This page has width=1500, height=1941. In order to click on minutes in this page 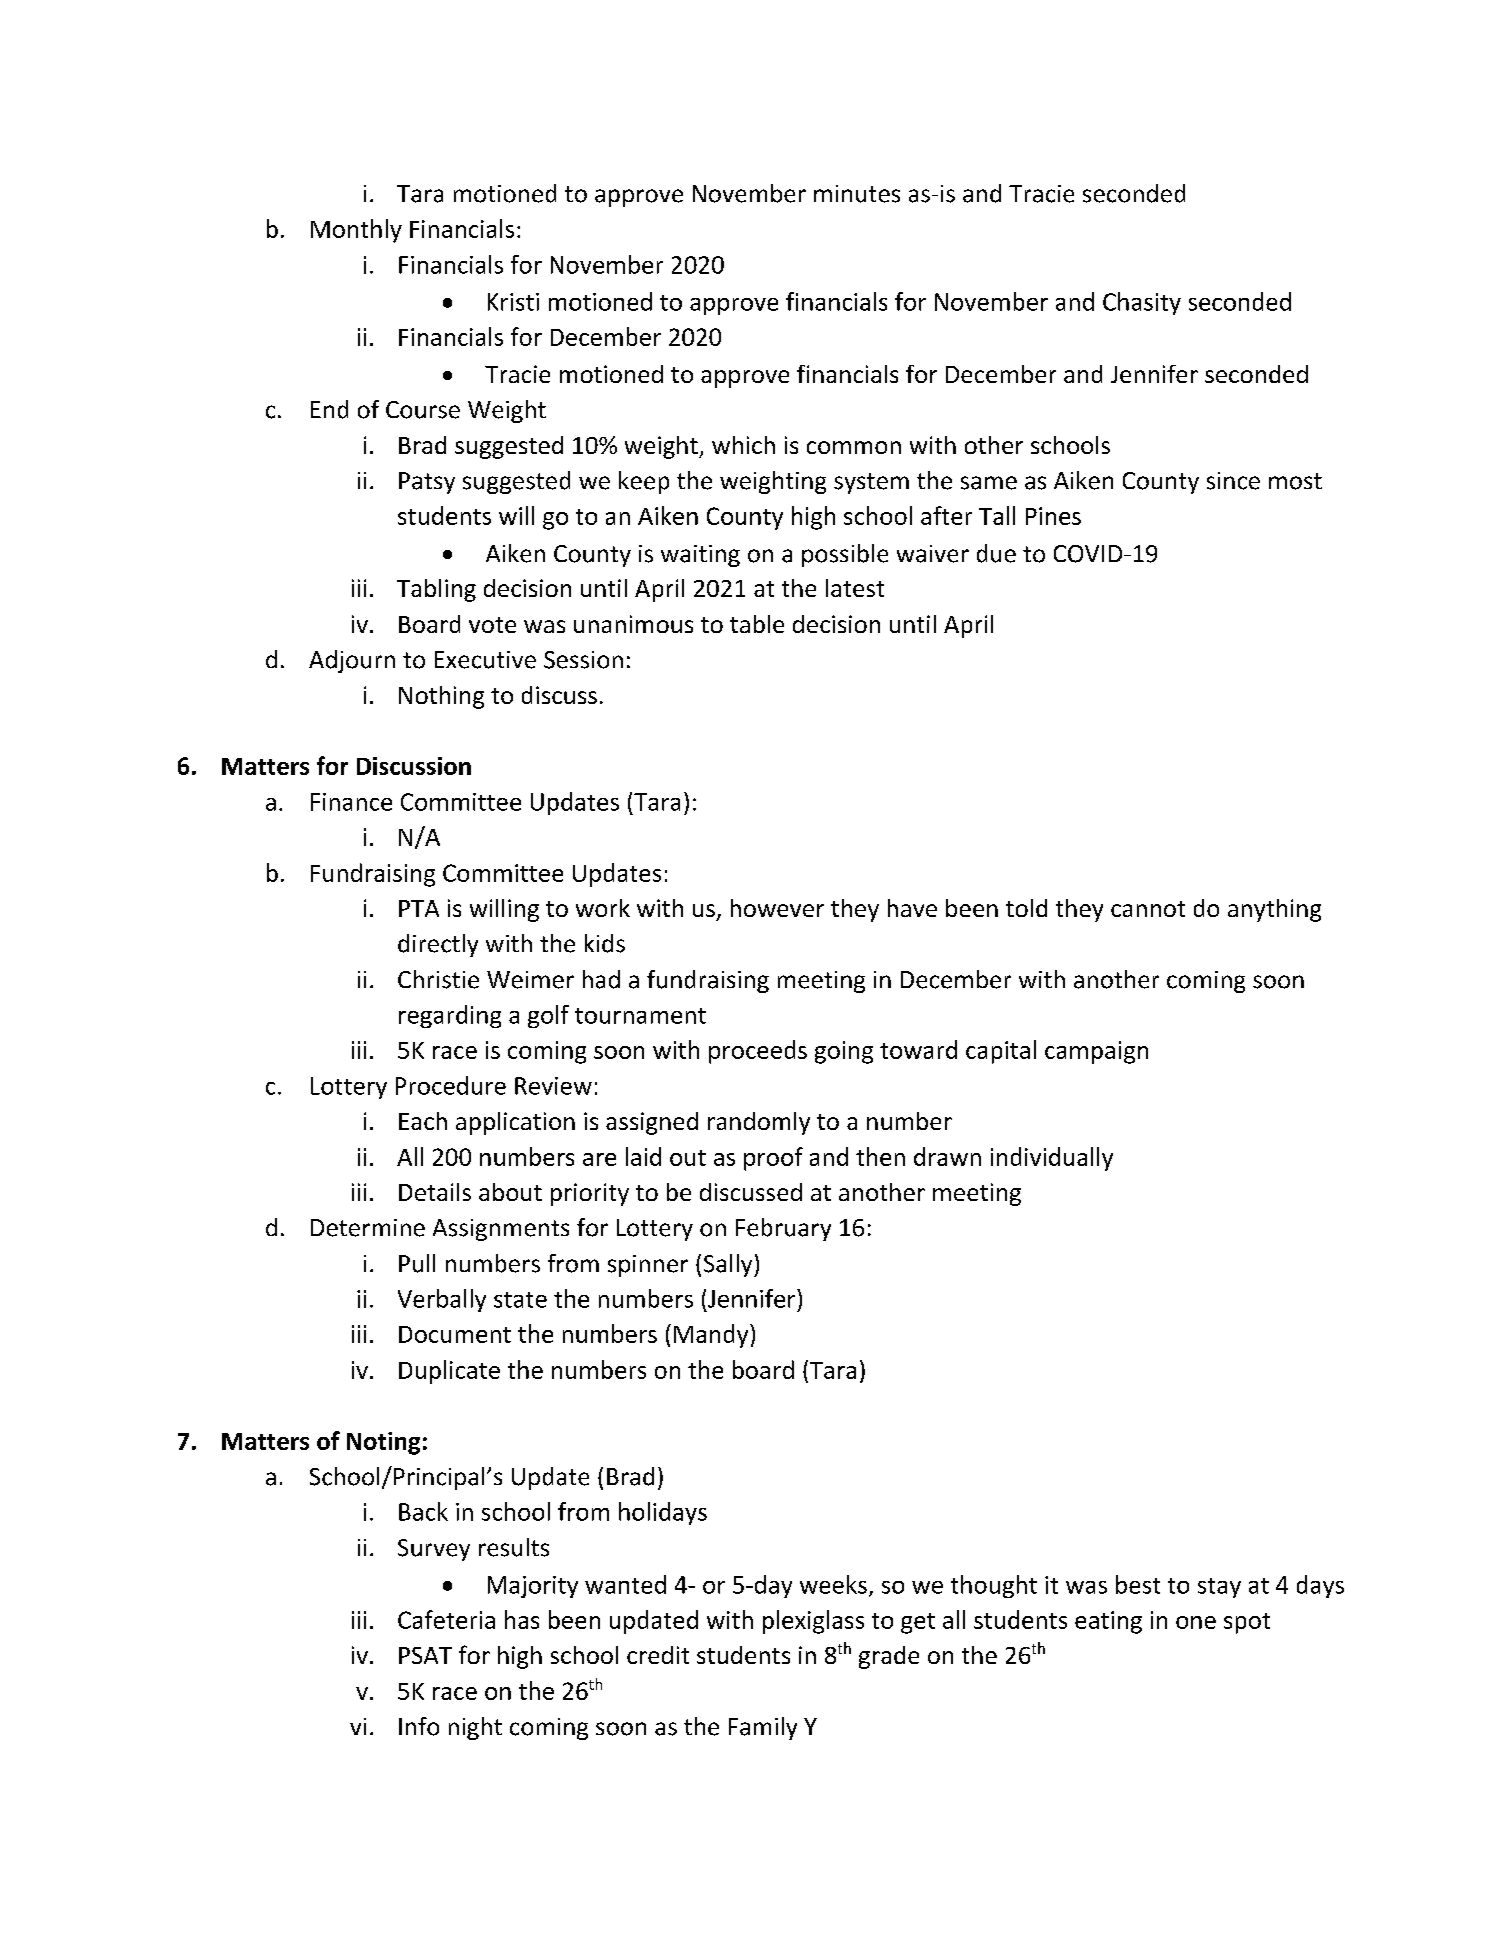, I will do `click(857, 194)`.
